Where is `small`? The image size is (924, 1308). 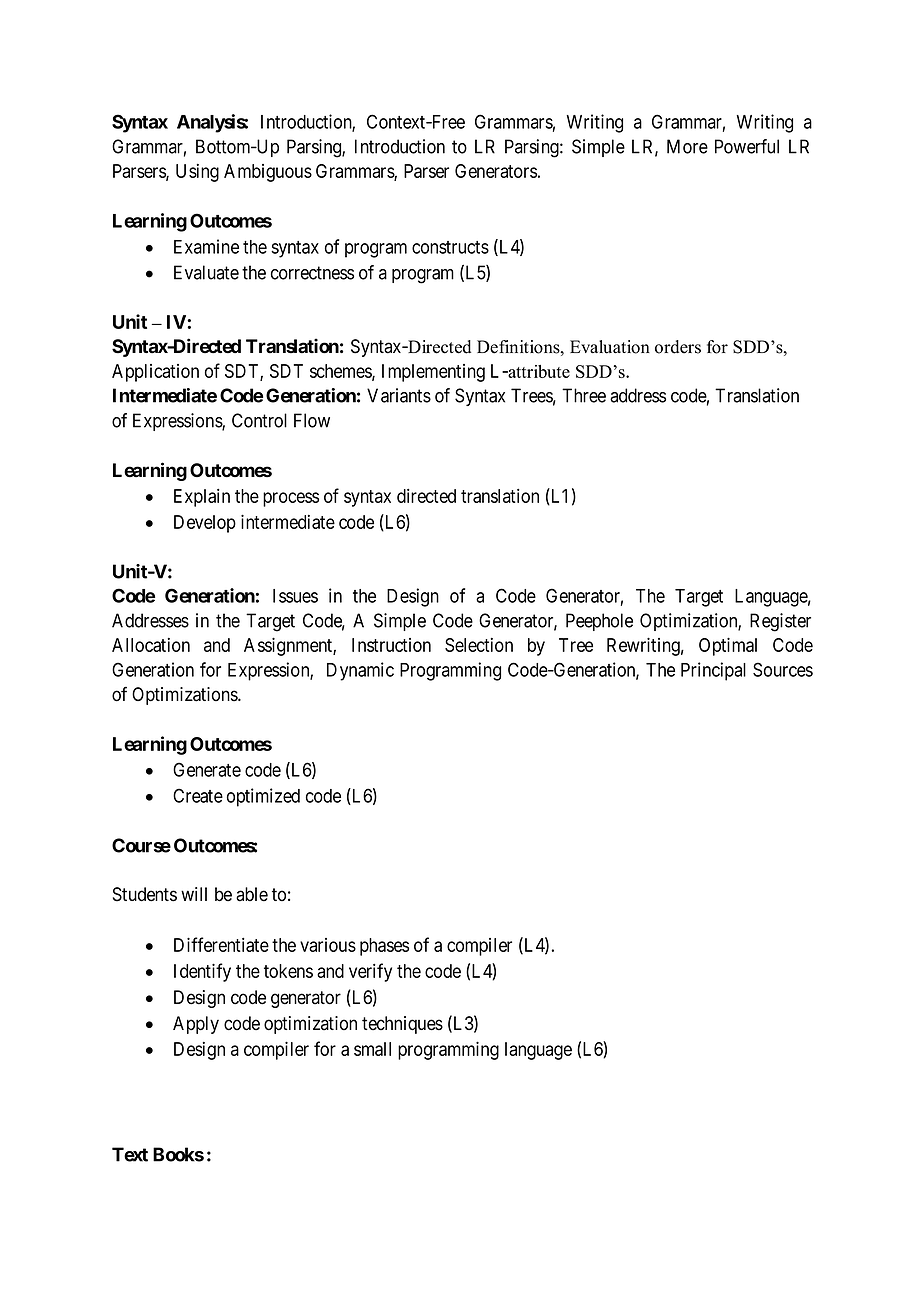
small is located at coordinates (372, 1049).
